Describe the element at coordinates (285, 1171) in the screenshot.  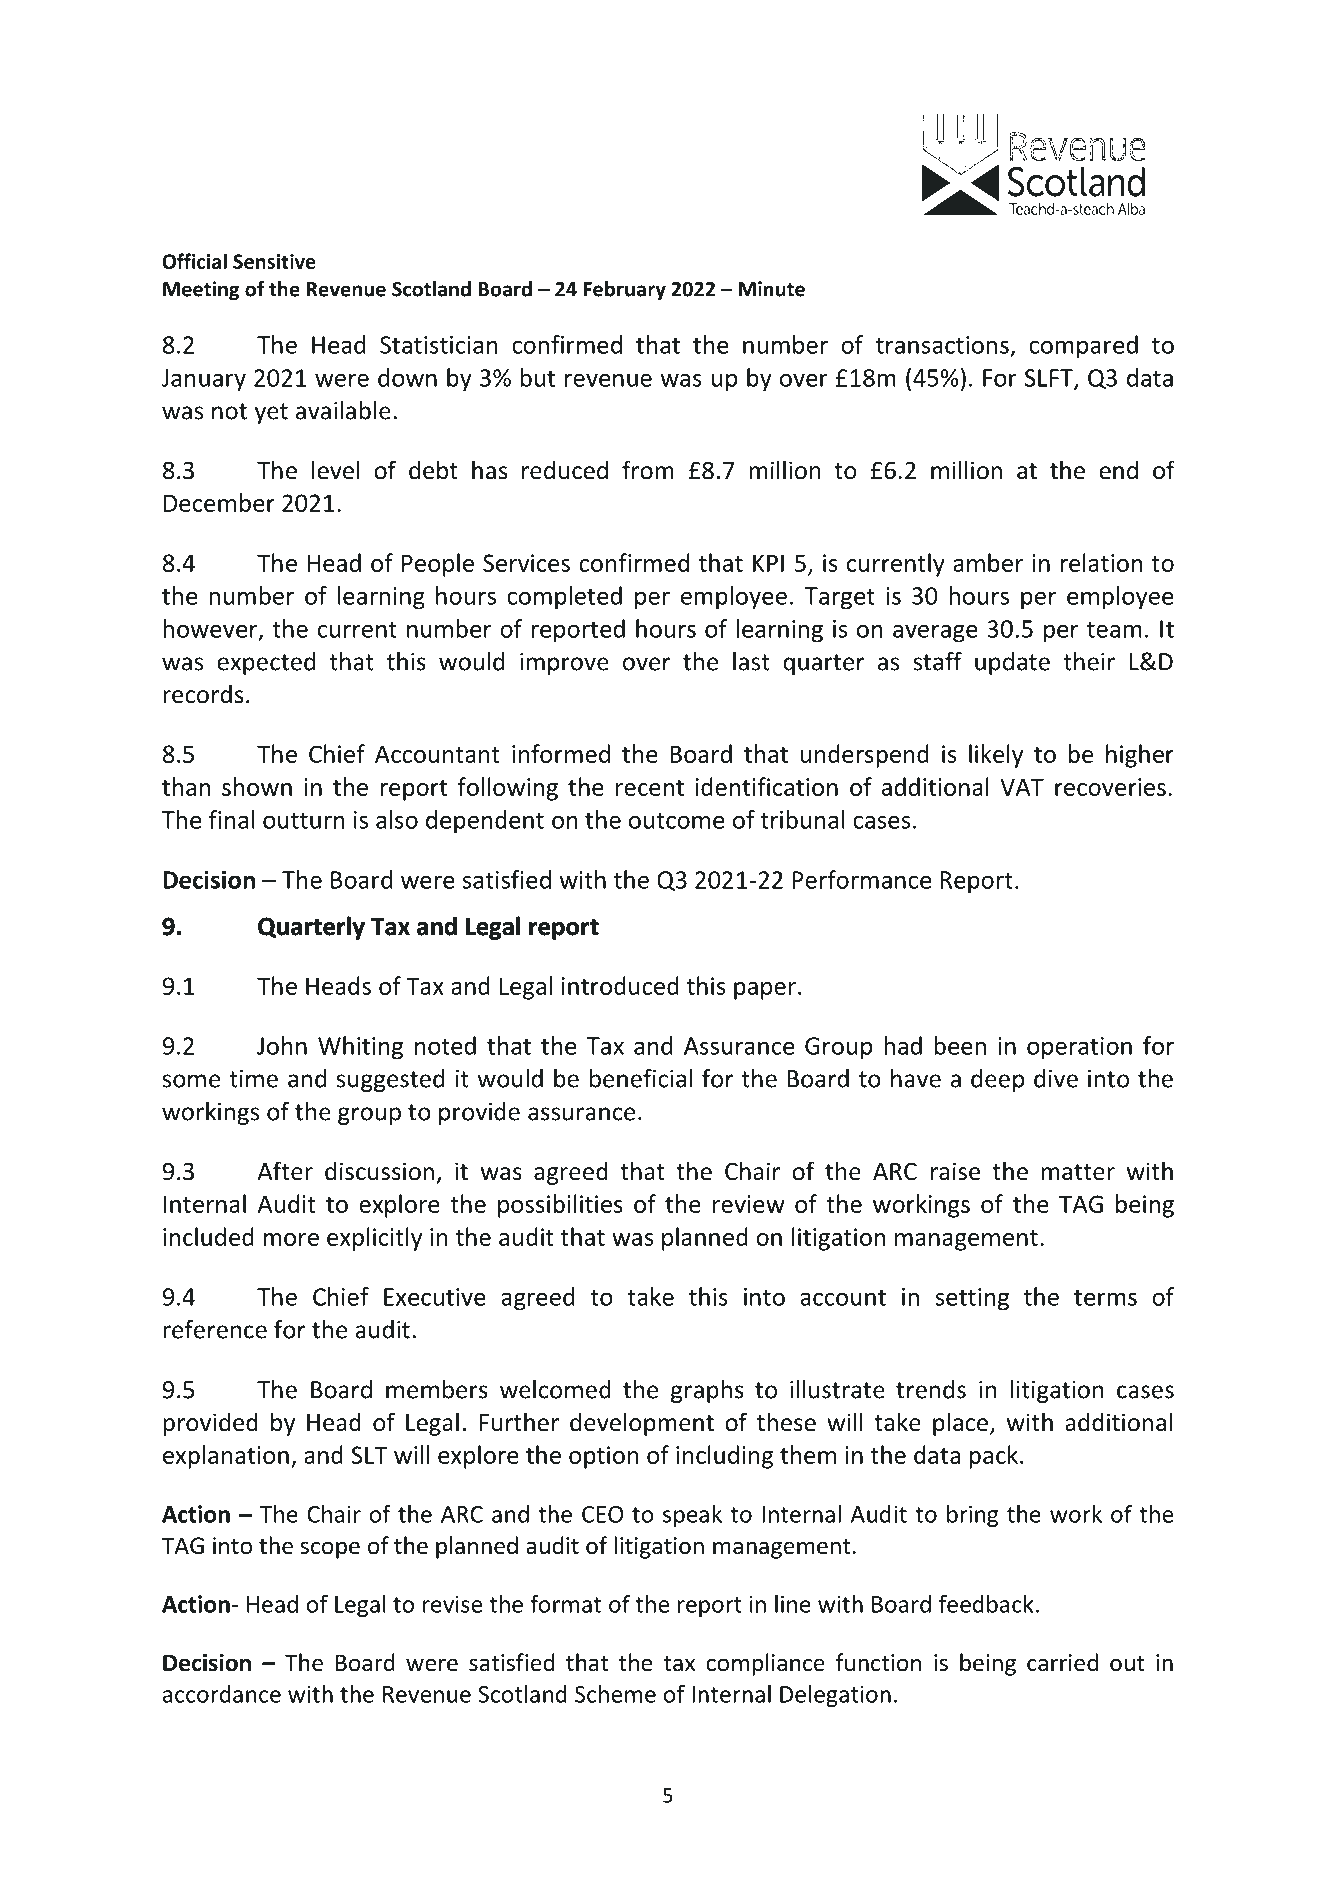
I see `After` at that location.
